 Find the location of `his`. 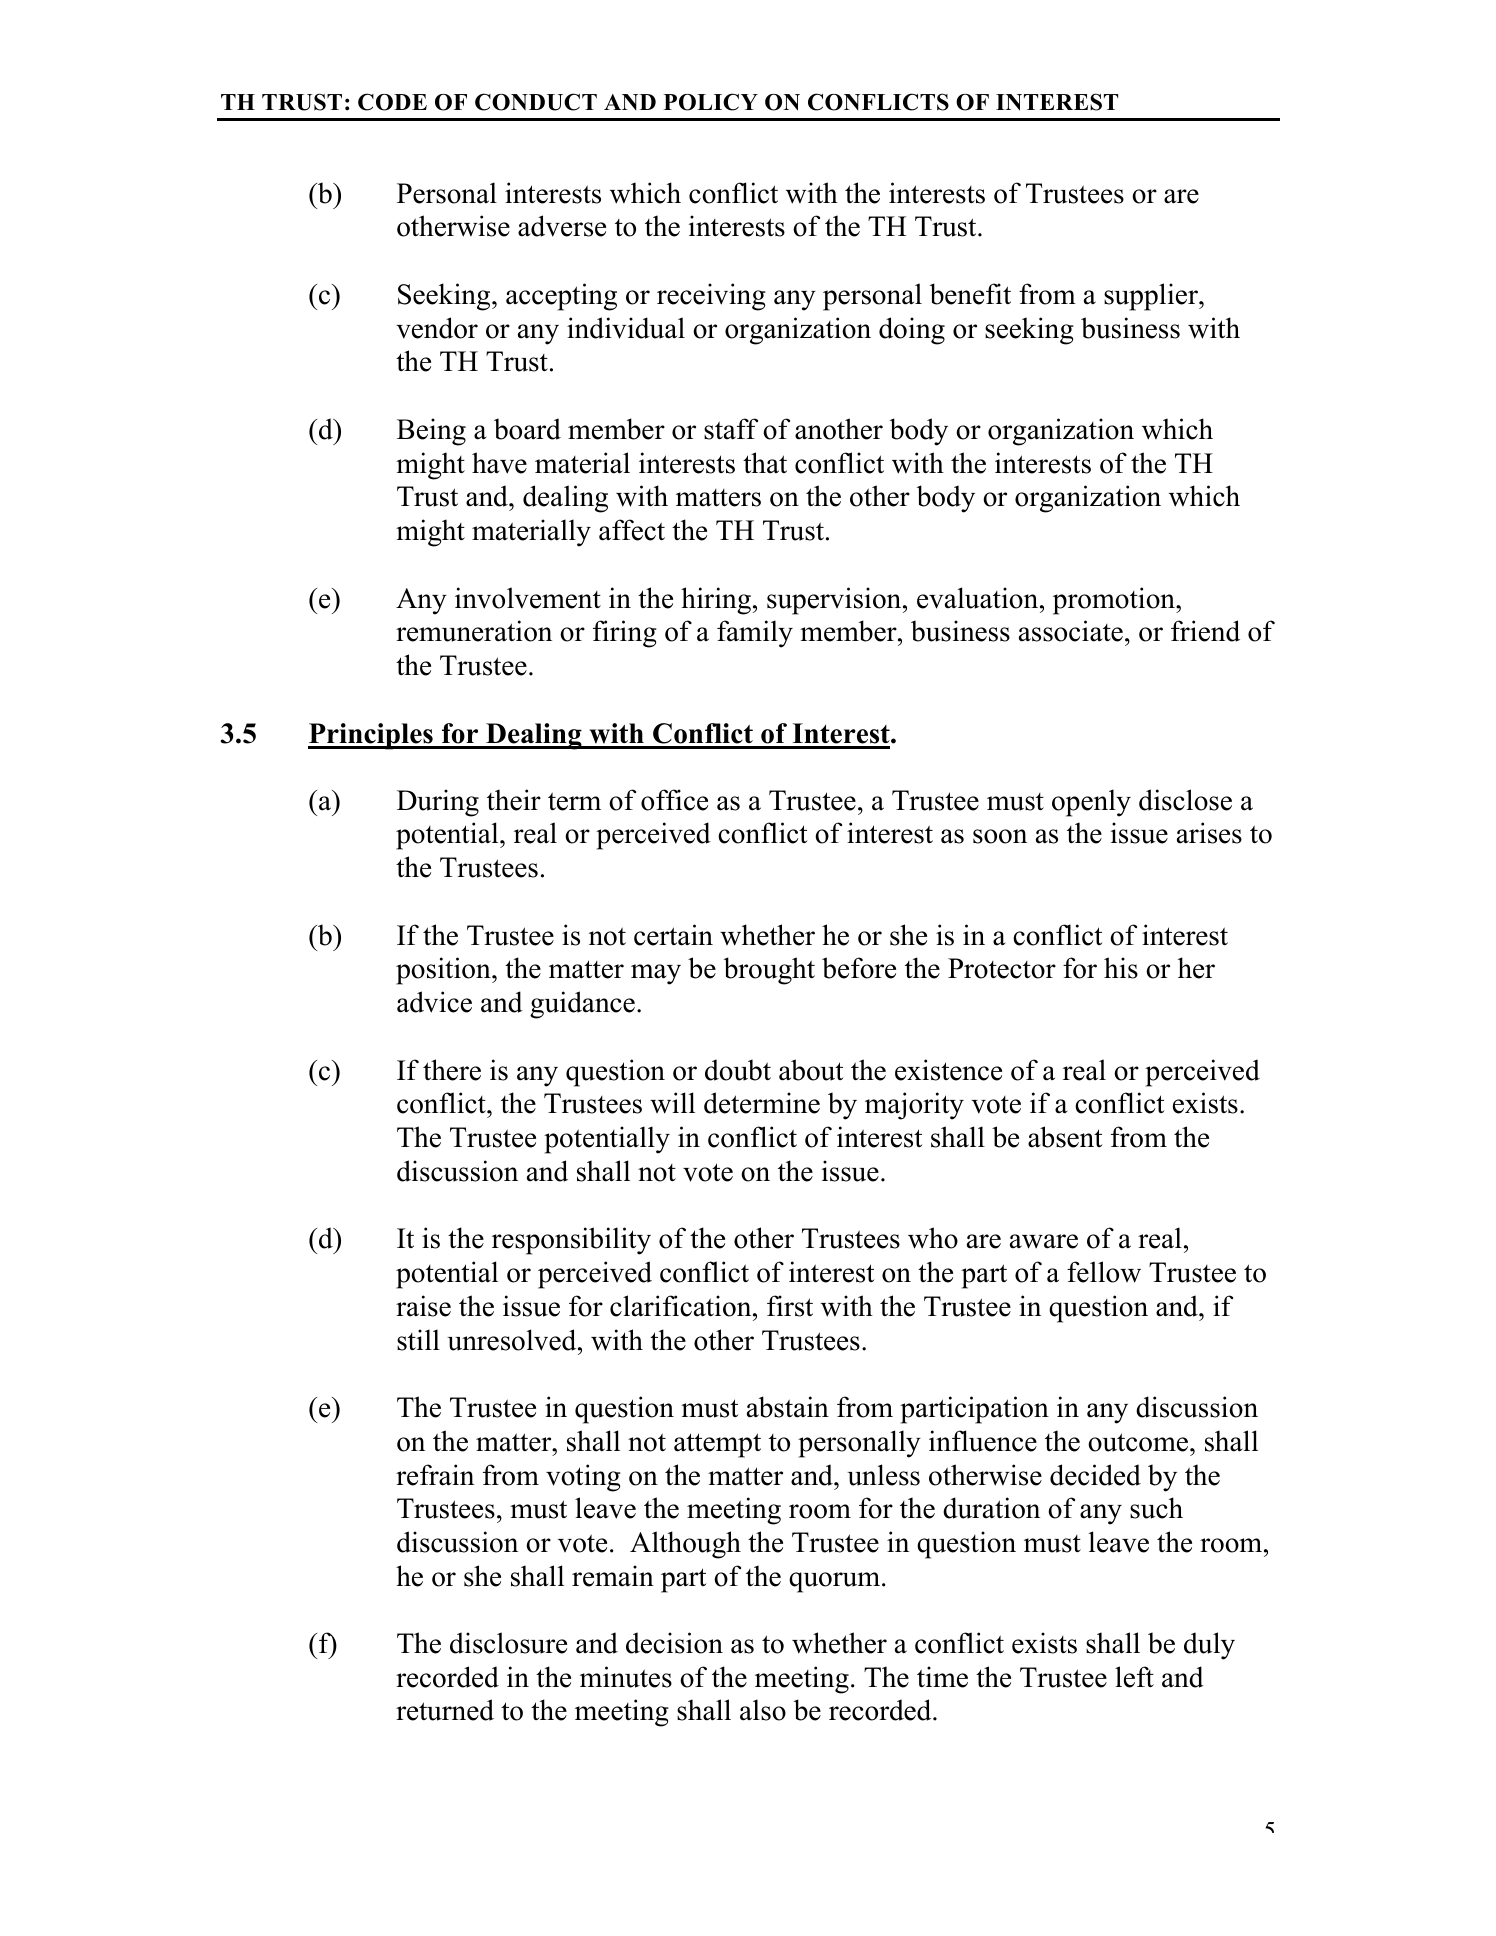

his is located at coordinates (1121, 968).
